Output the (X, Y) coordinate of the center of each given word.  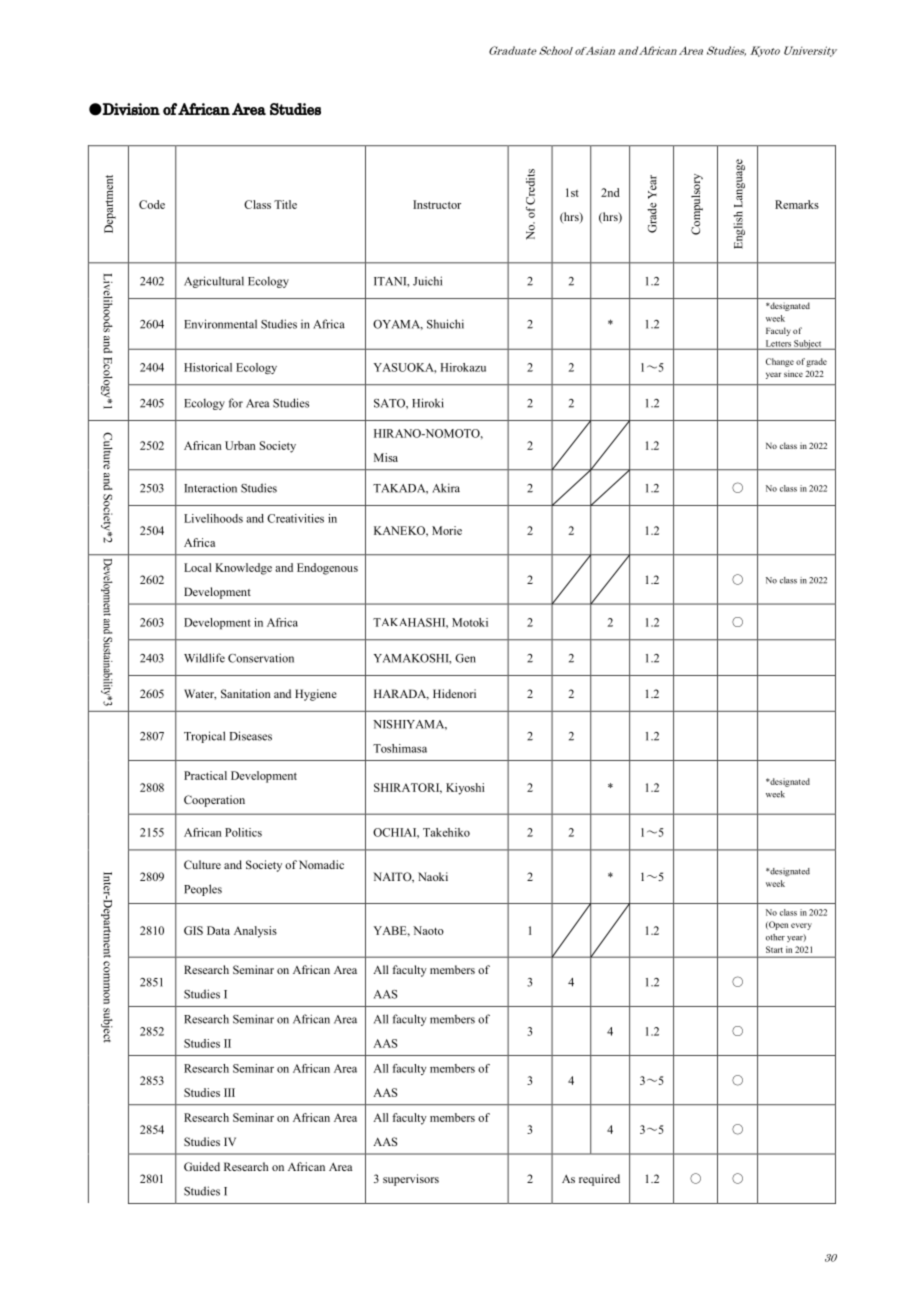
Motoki (470, 622)
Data (218, 930)
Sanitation (246, 693)
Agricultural (214, 282)
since (793, 373)
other (775, 937)
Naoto (428, 930)
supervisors (411, 1180)
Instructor (437, 204)
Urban (240, 445)
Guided (202, 1166)
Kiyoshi (465, 789)
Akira (446, 488)
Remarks (797, 204)
